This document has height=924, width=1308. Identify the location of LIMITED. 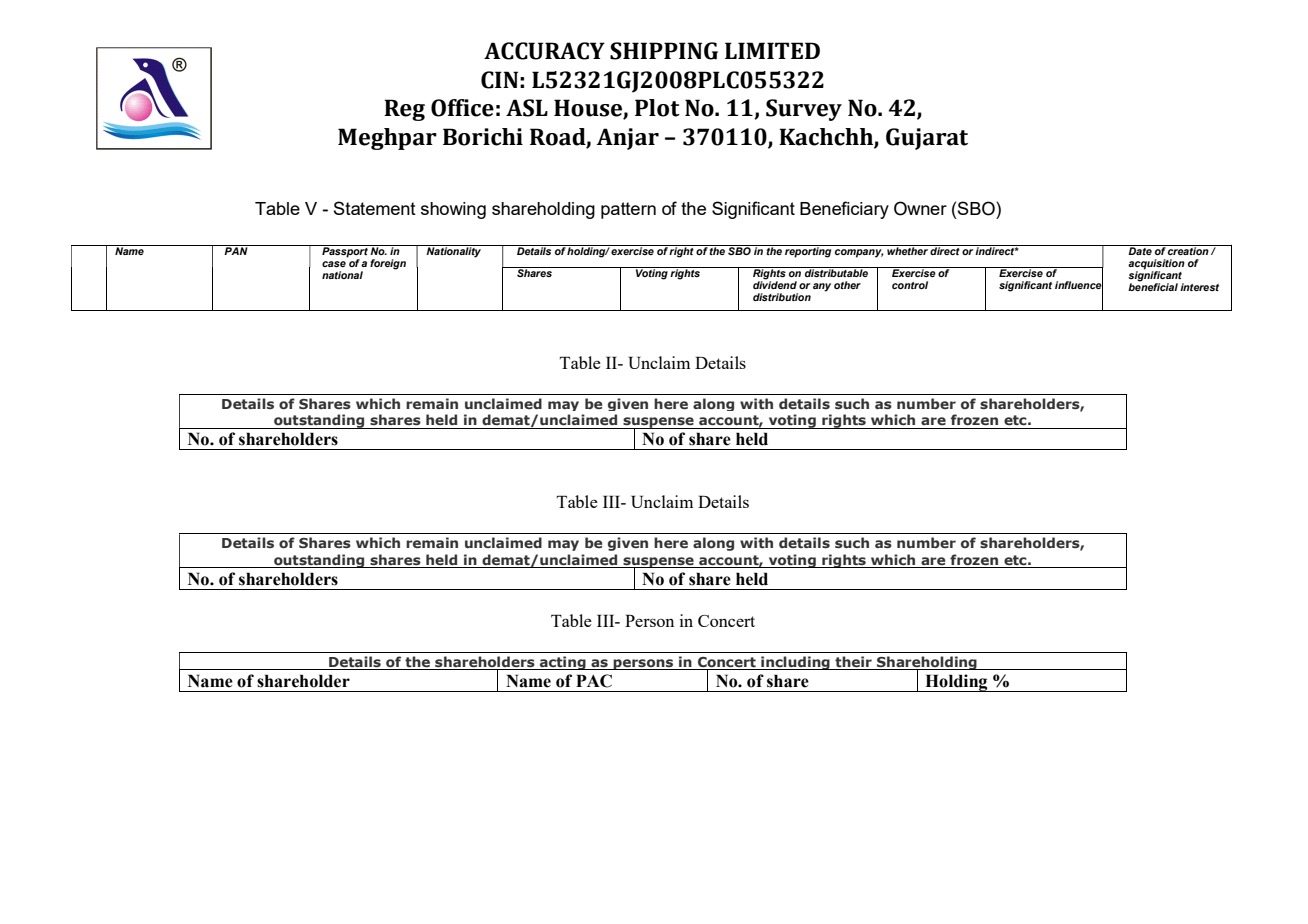
(772, 50).
